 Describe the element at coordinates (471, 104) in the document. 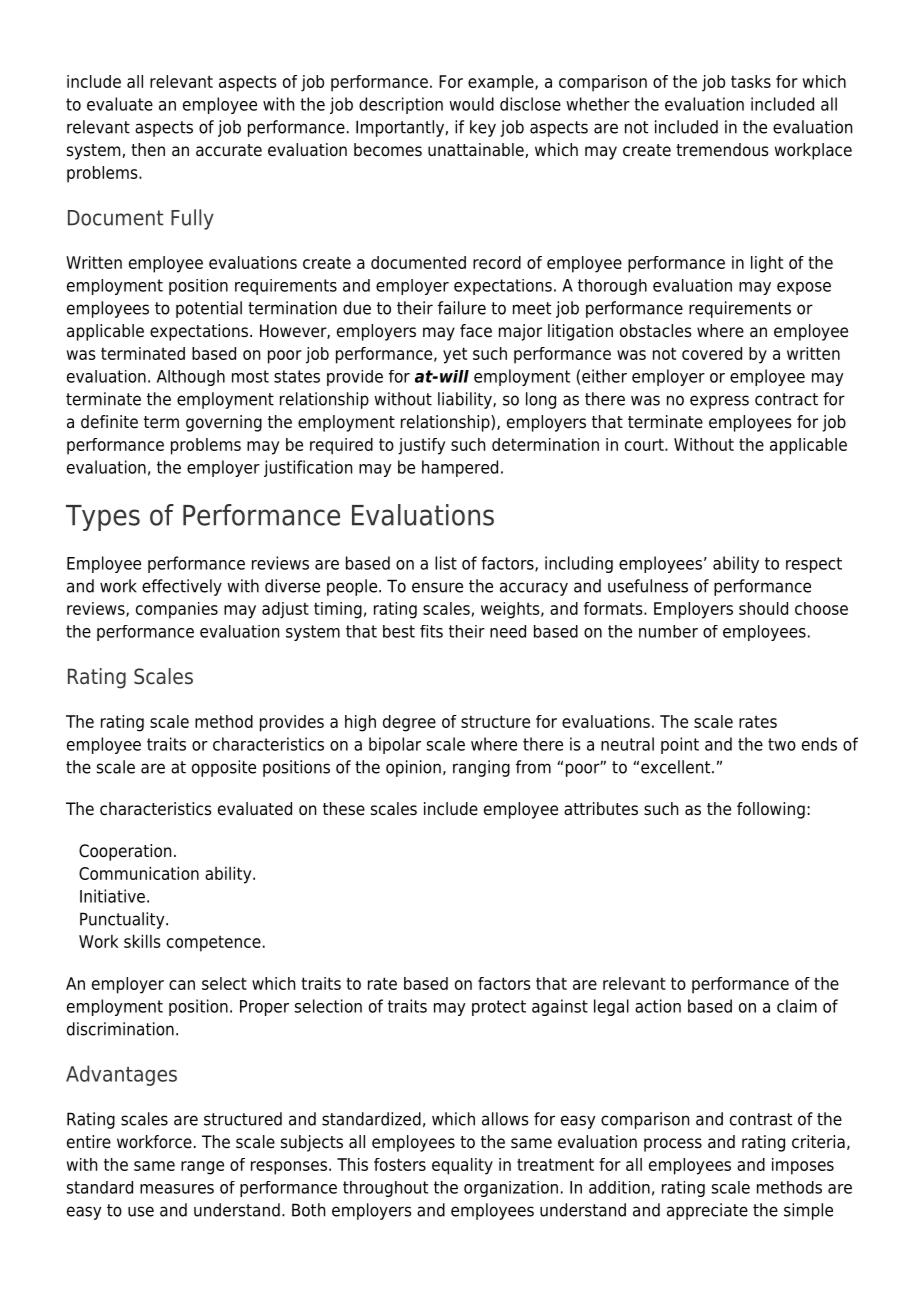

I see `would` at that location.
